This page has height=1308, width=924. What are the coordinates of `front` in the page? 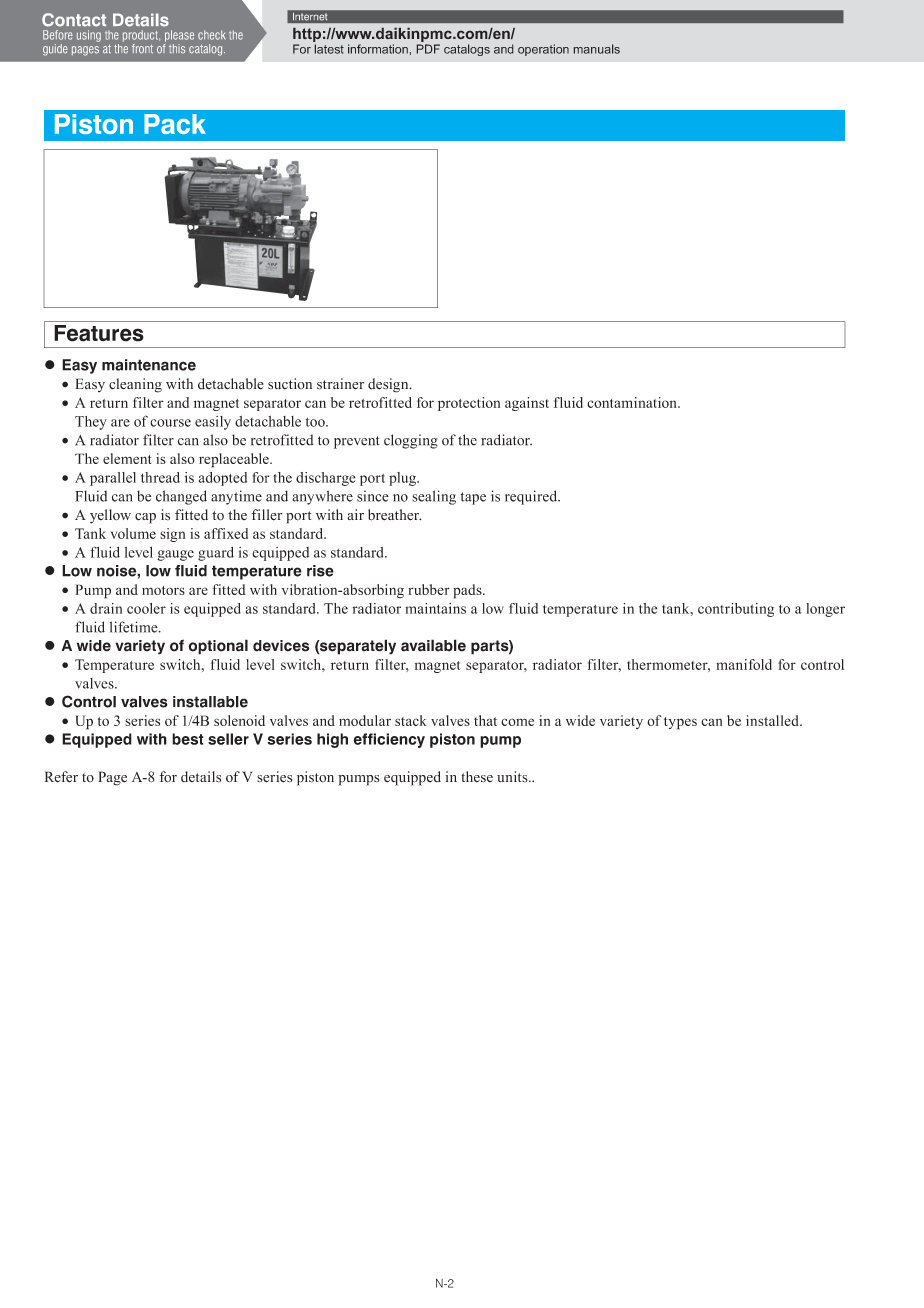 It's located at (142, 49).
